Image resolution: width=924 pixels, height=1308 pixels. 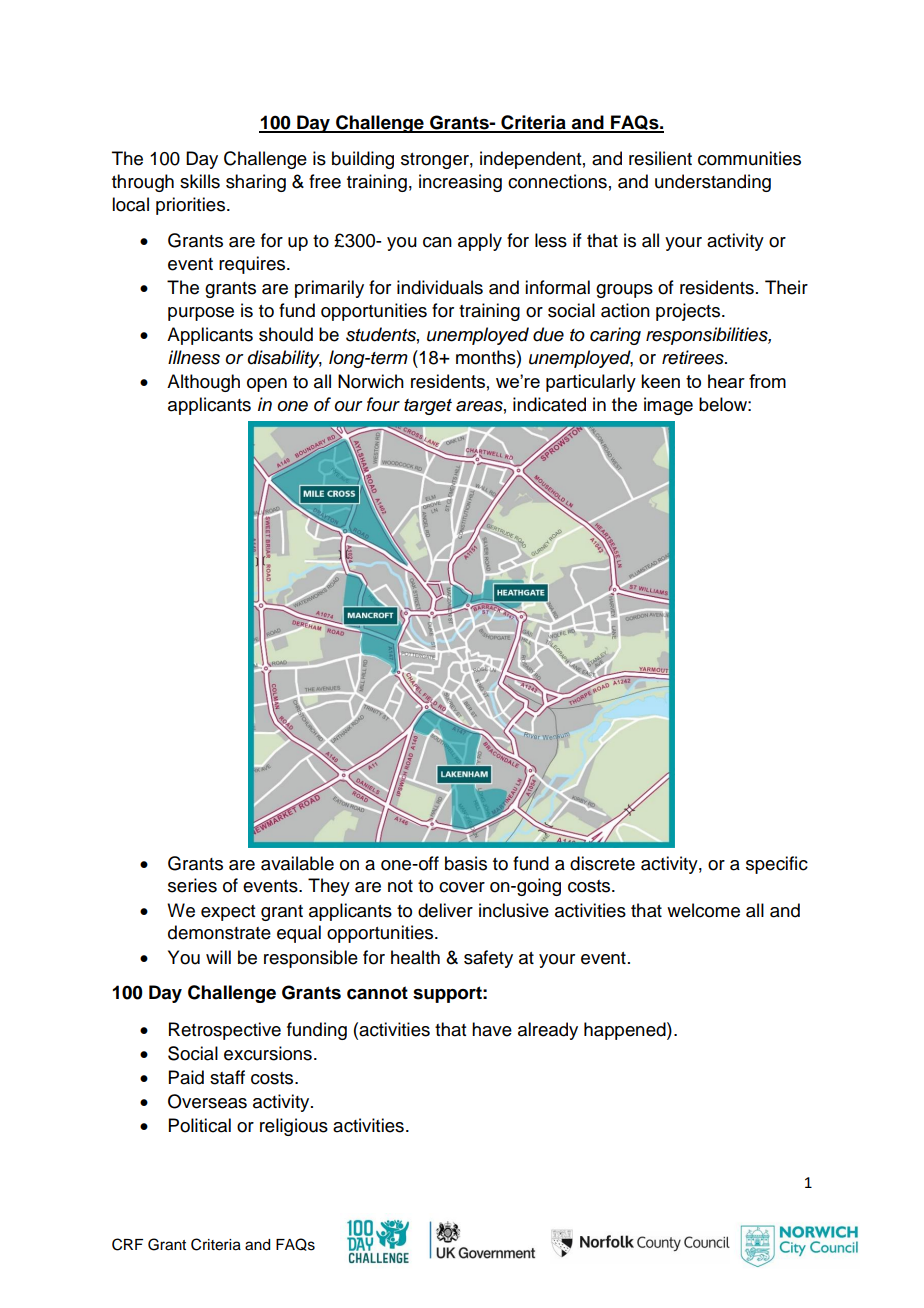 I want to click on CRF, so click(x=127, y=1244).
